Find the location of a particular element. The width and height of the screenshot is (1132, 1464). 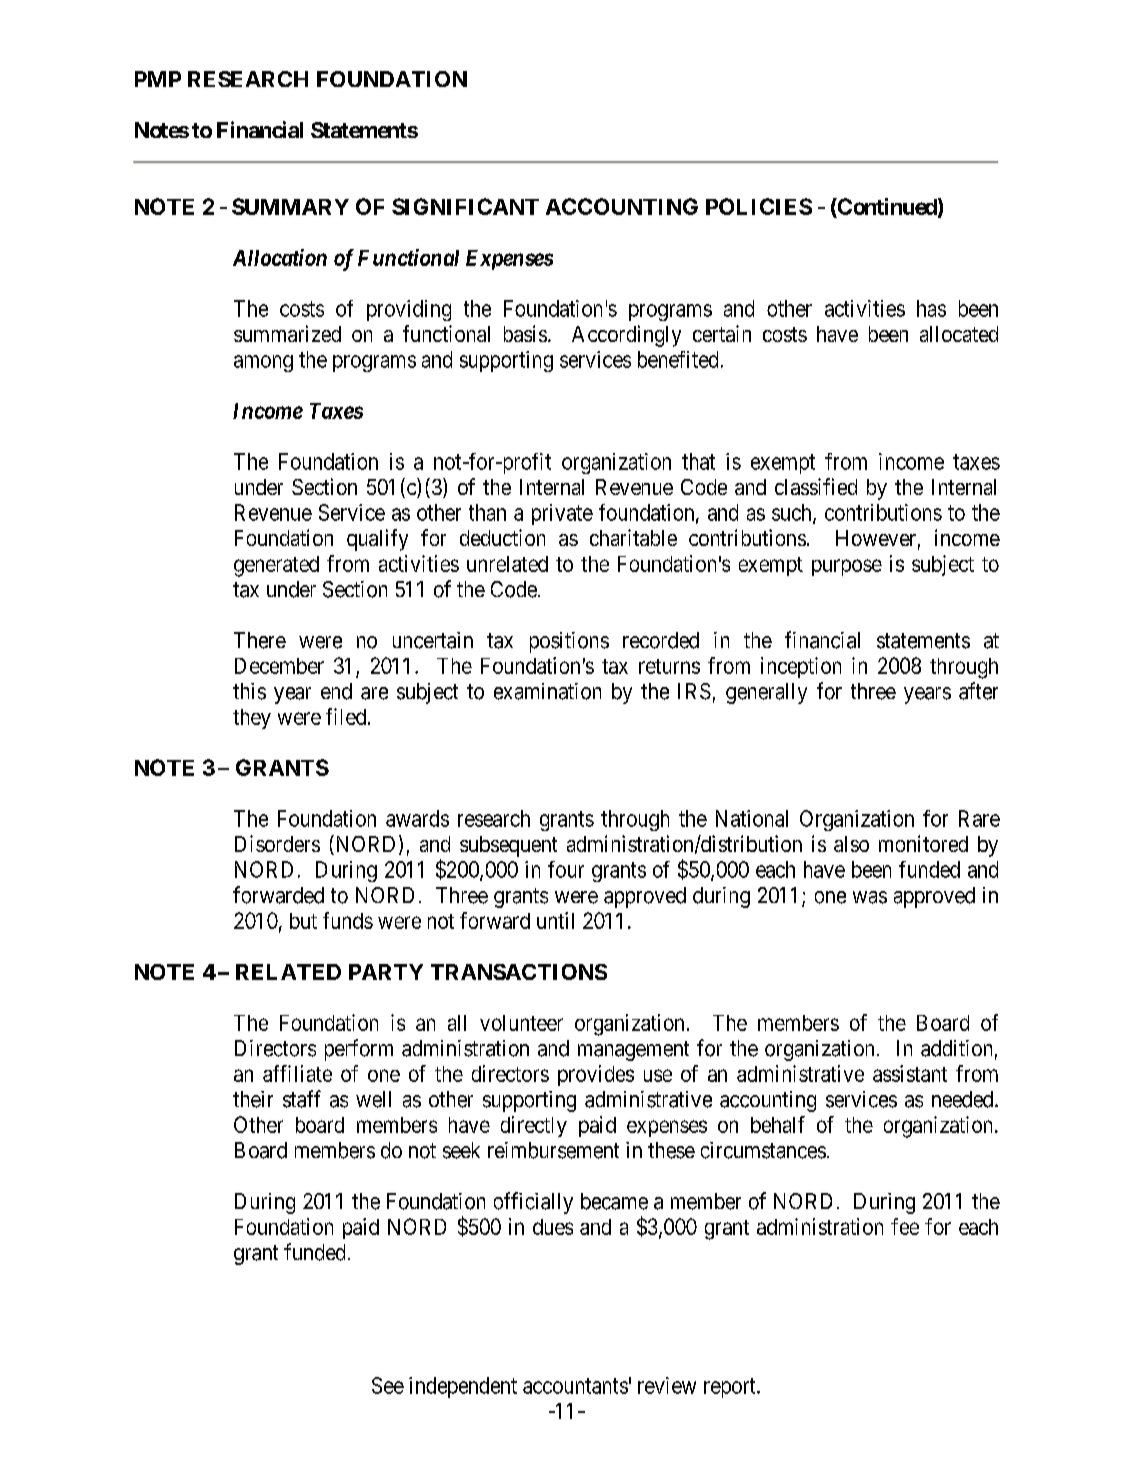

after is located at coordinates (978, 691).
